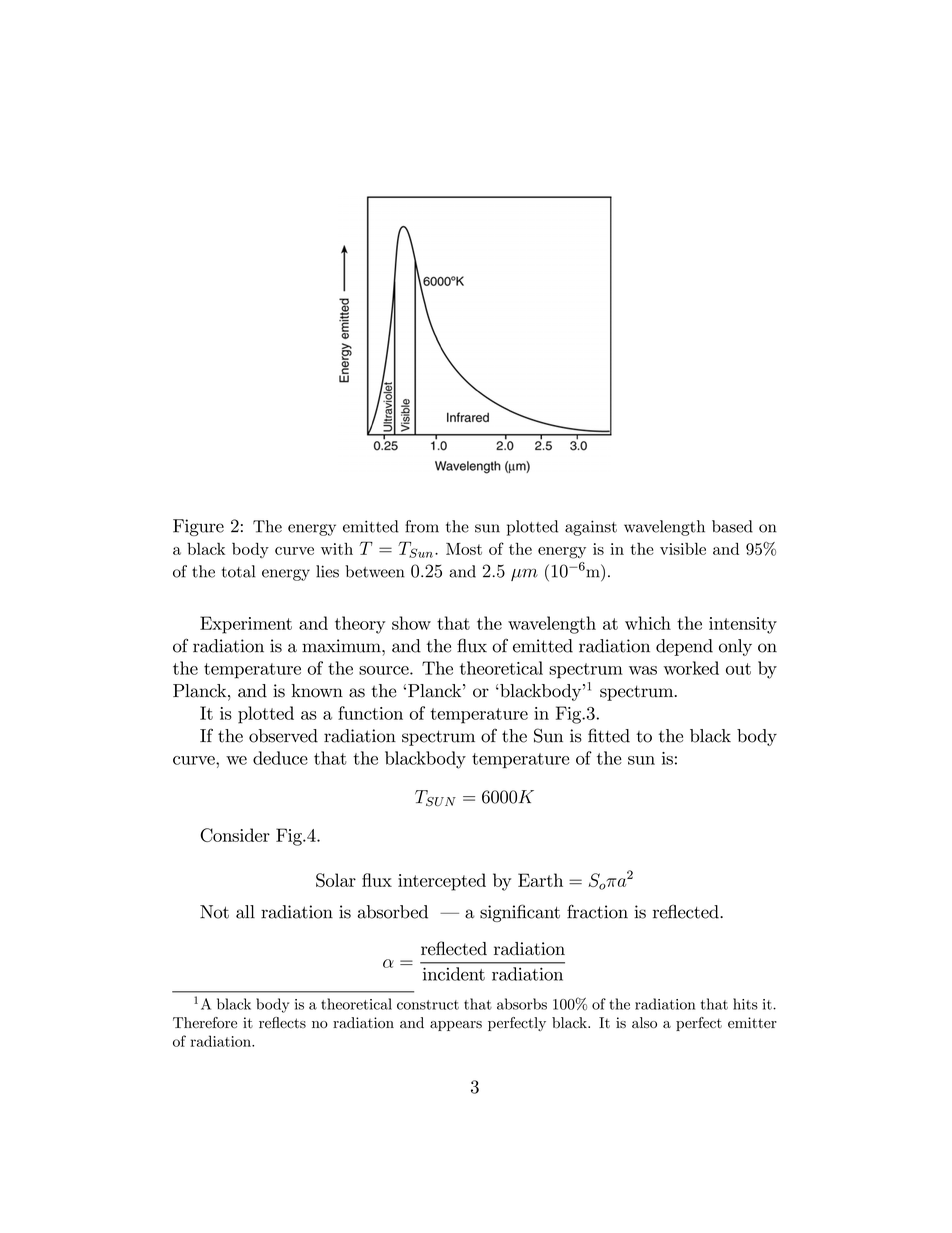  What do you see at coordinates (456, 1026) in the screenshot?
I see `appears` at bounding box center [456, 1026].
